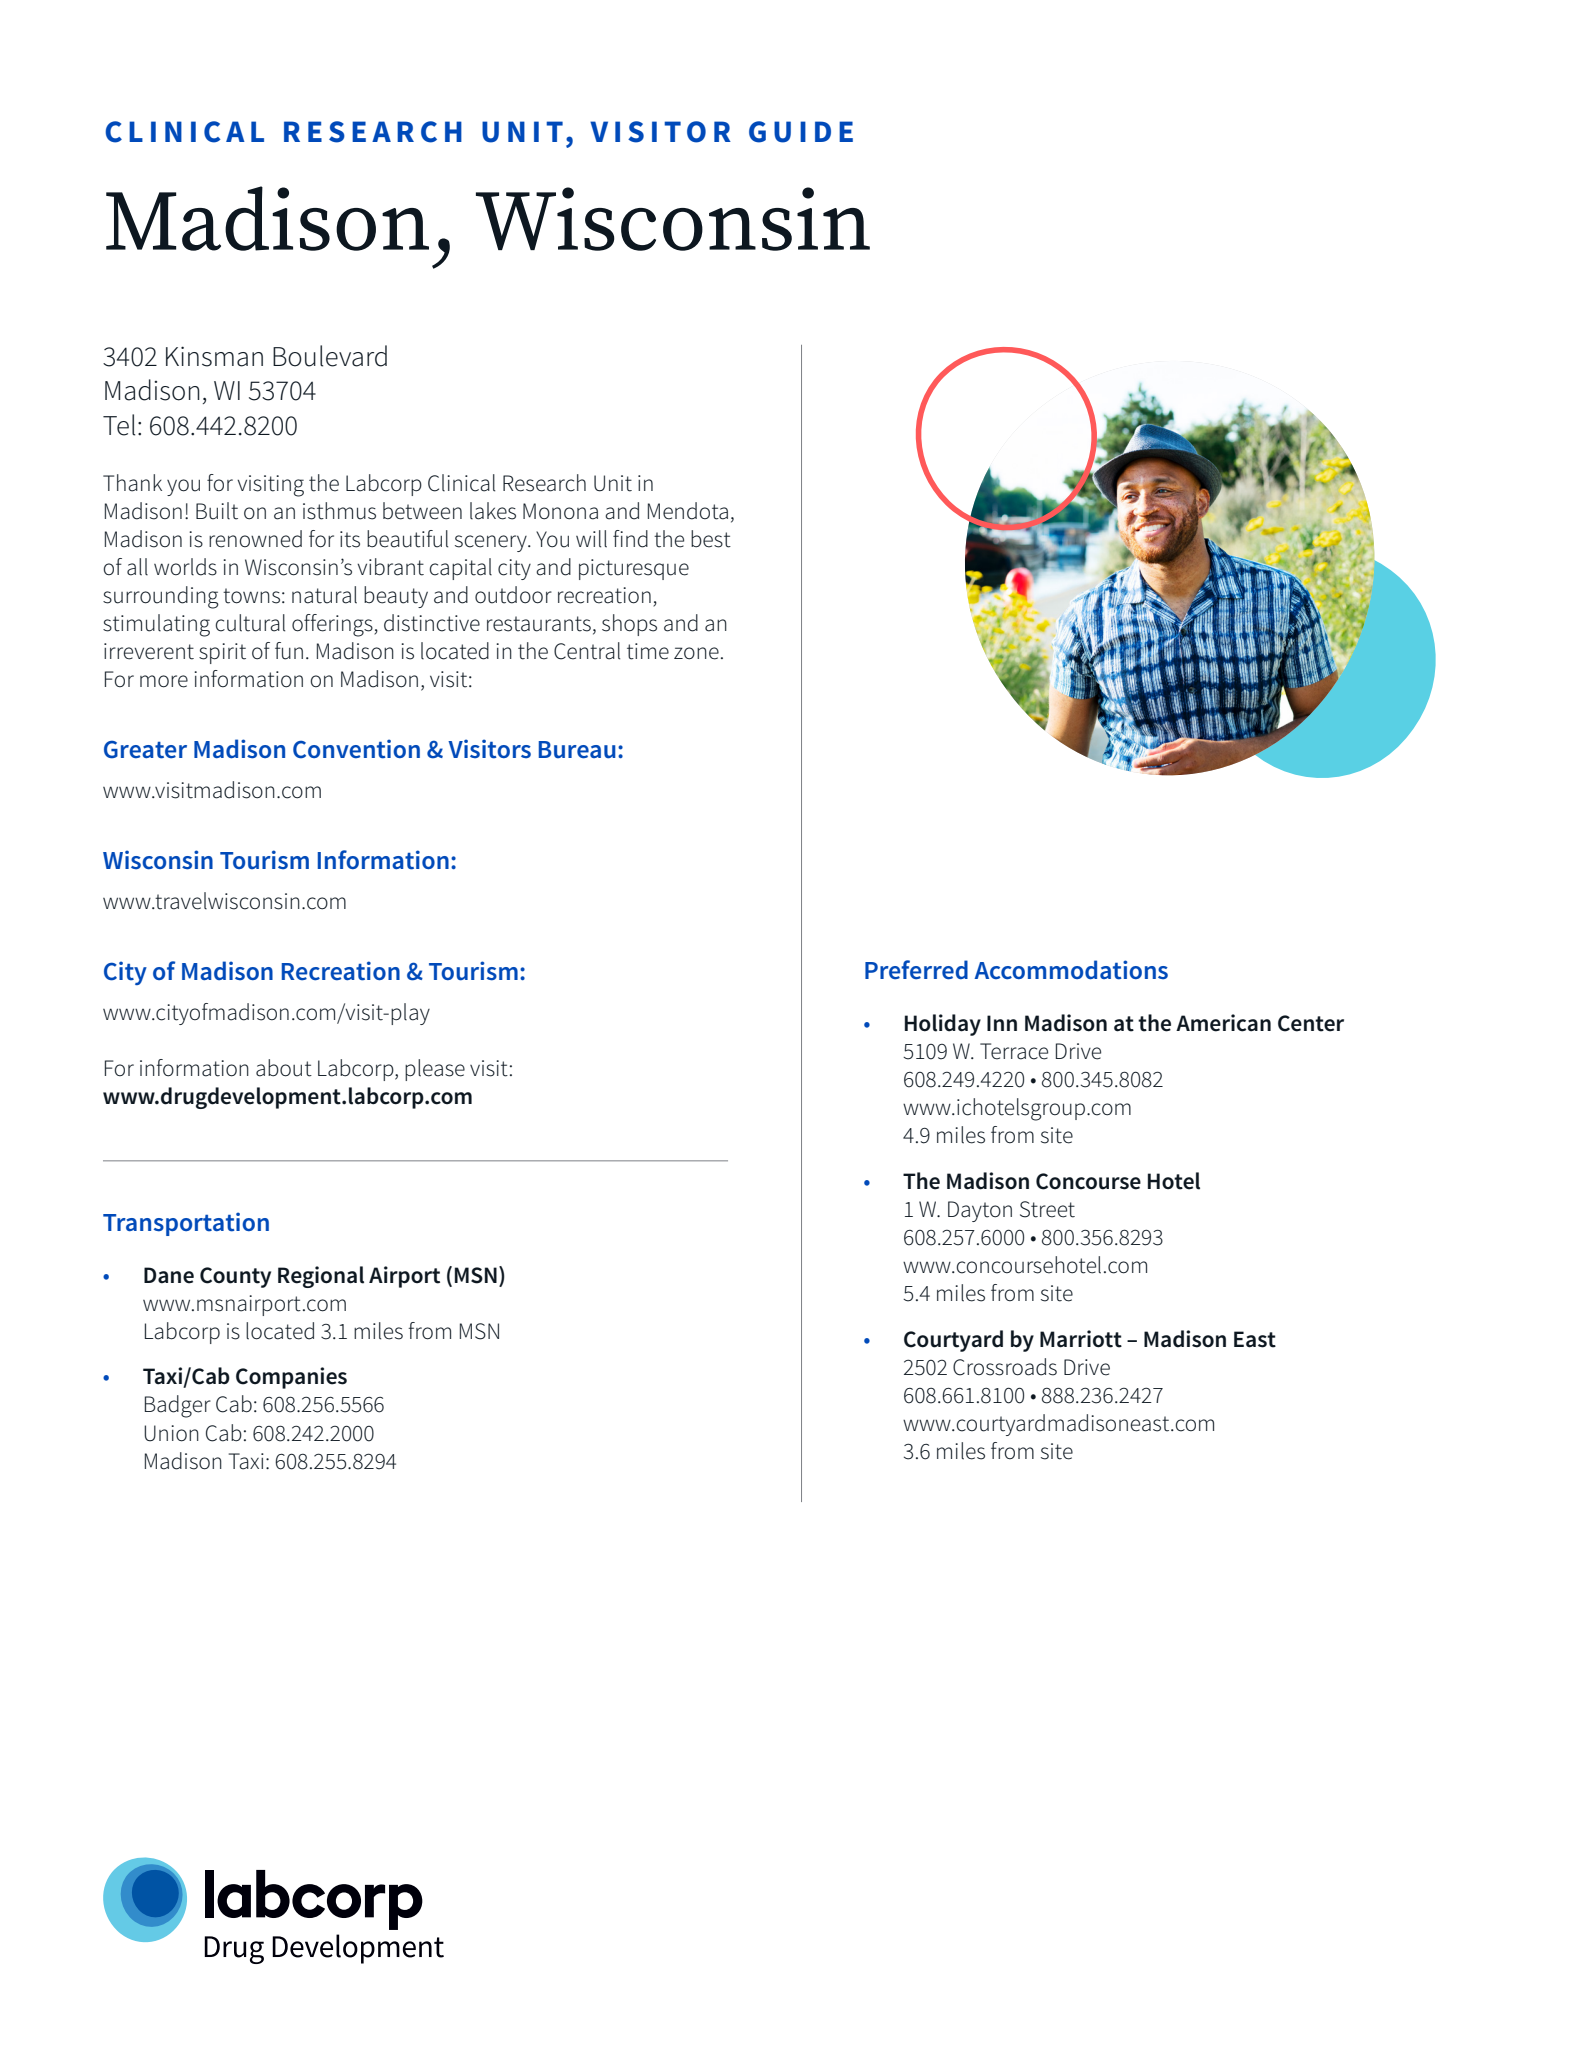 This screenshot has width=1591, height=2059. I want to click on Companies, so click(291, 1378).
